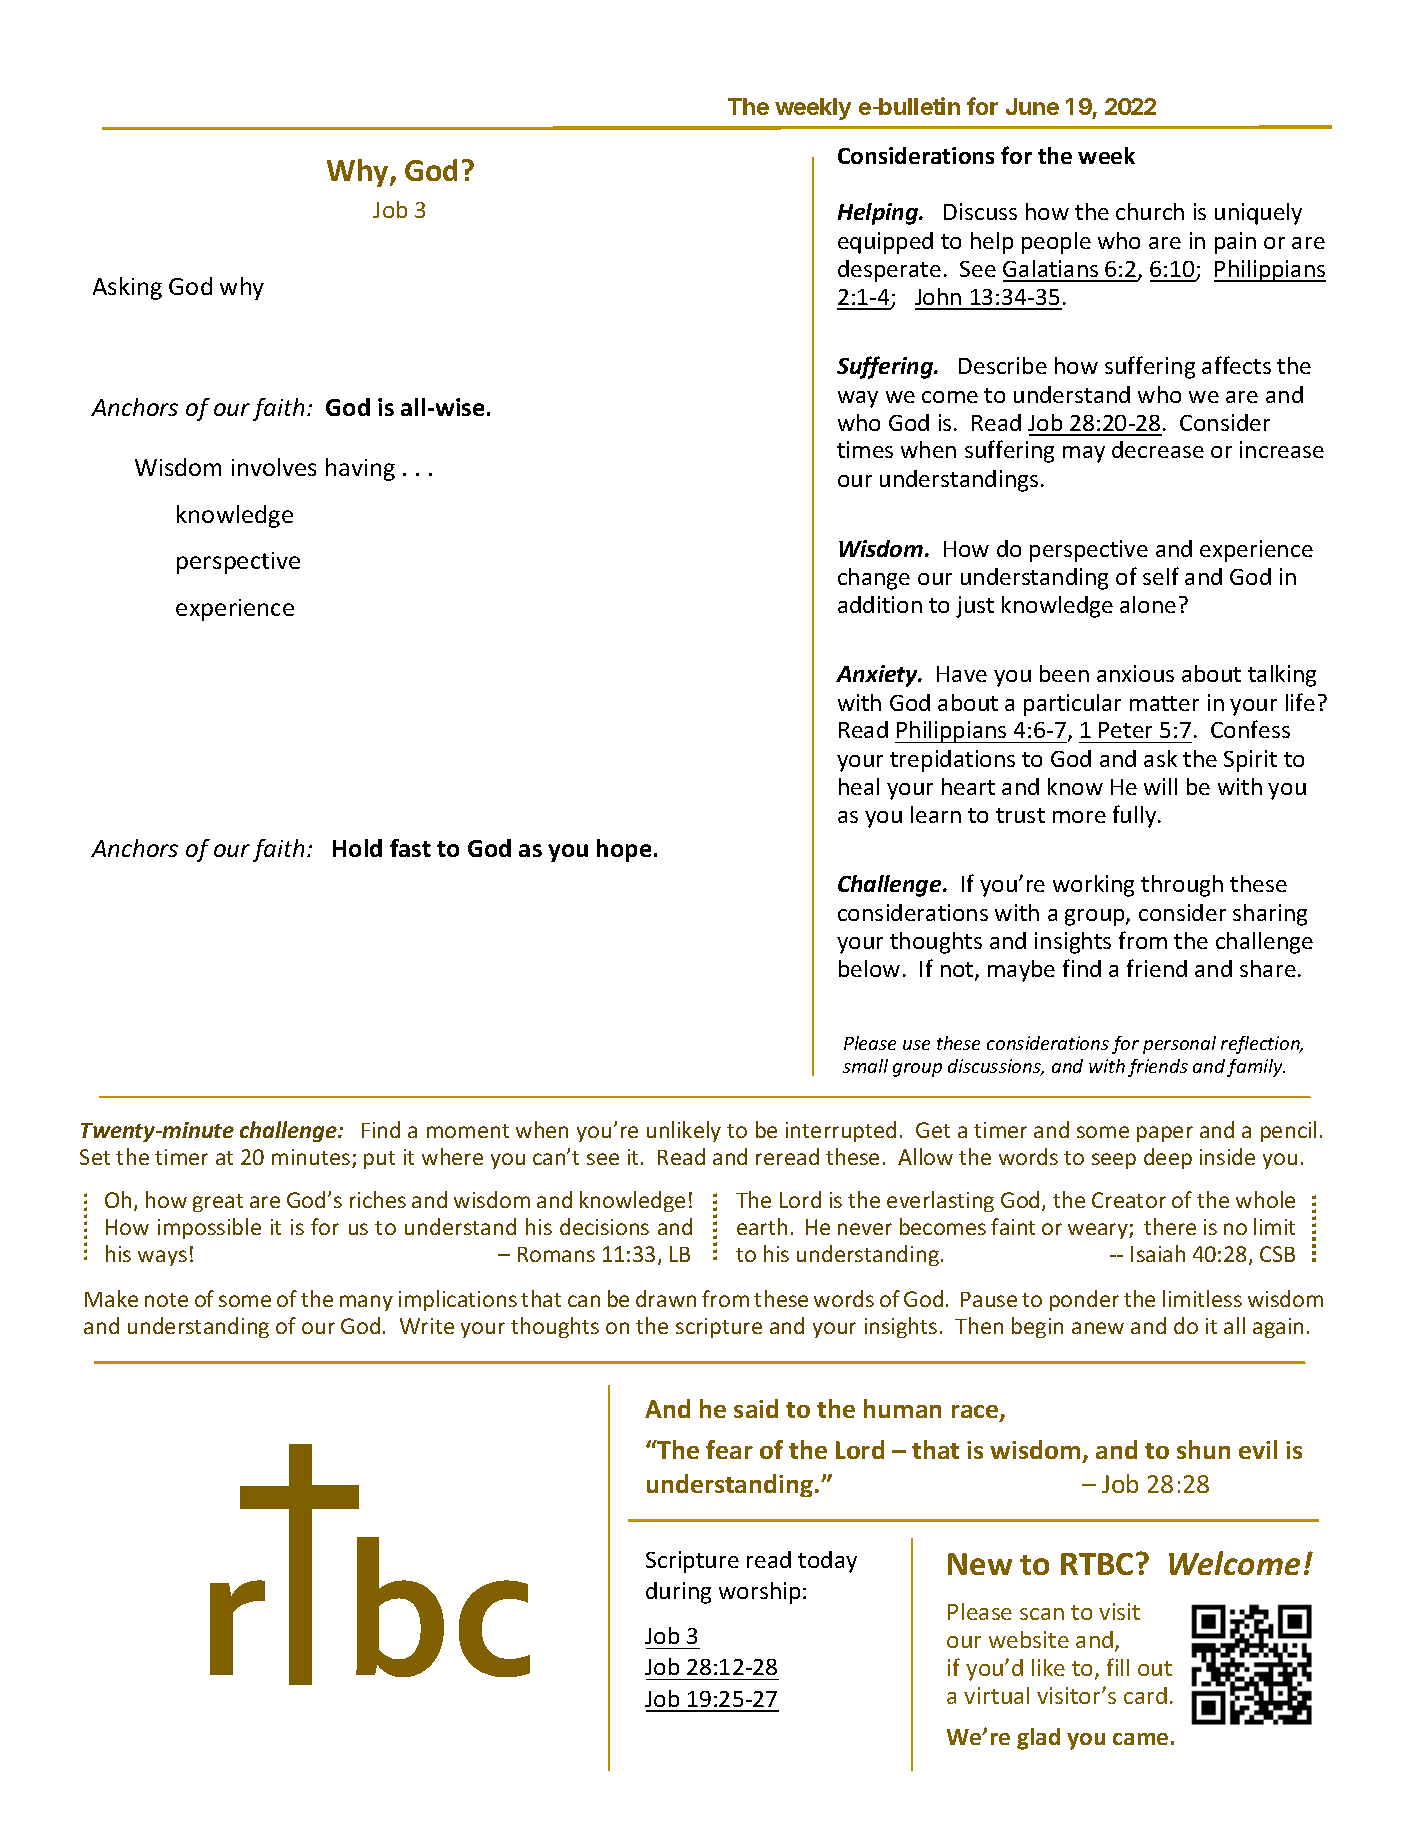 The image size is (1420, 1838). I want to click on hope, so click(624, 850).
